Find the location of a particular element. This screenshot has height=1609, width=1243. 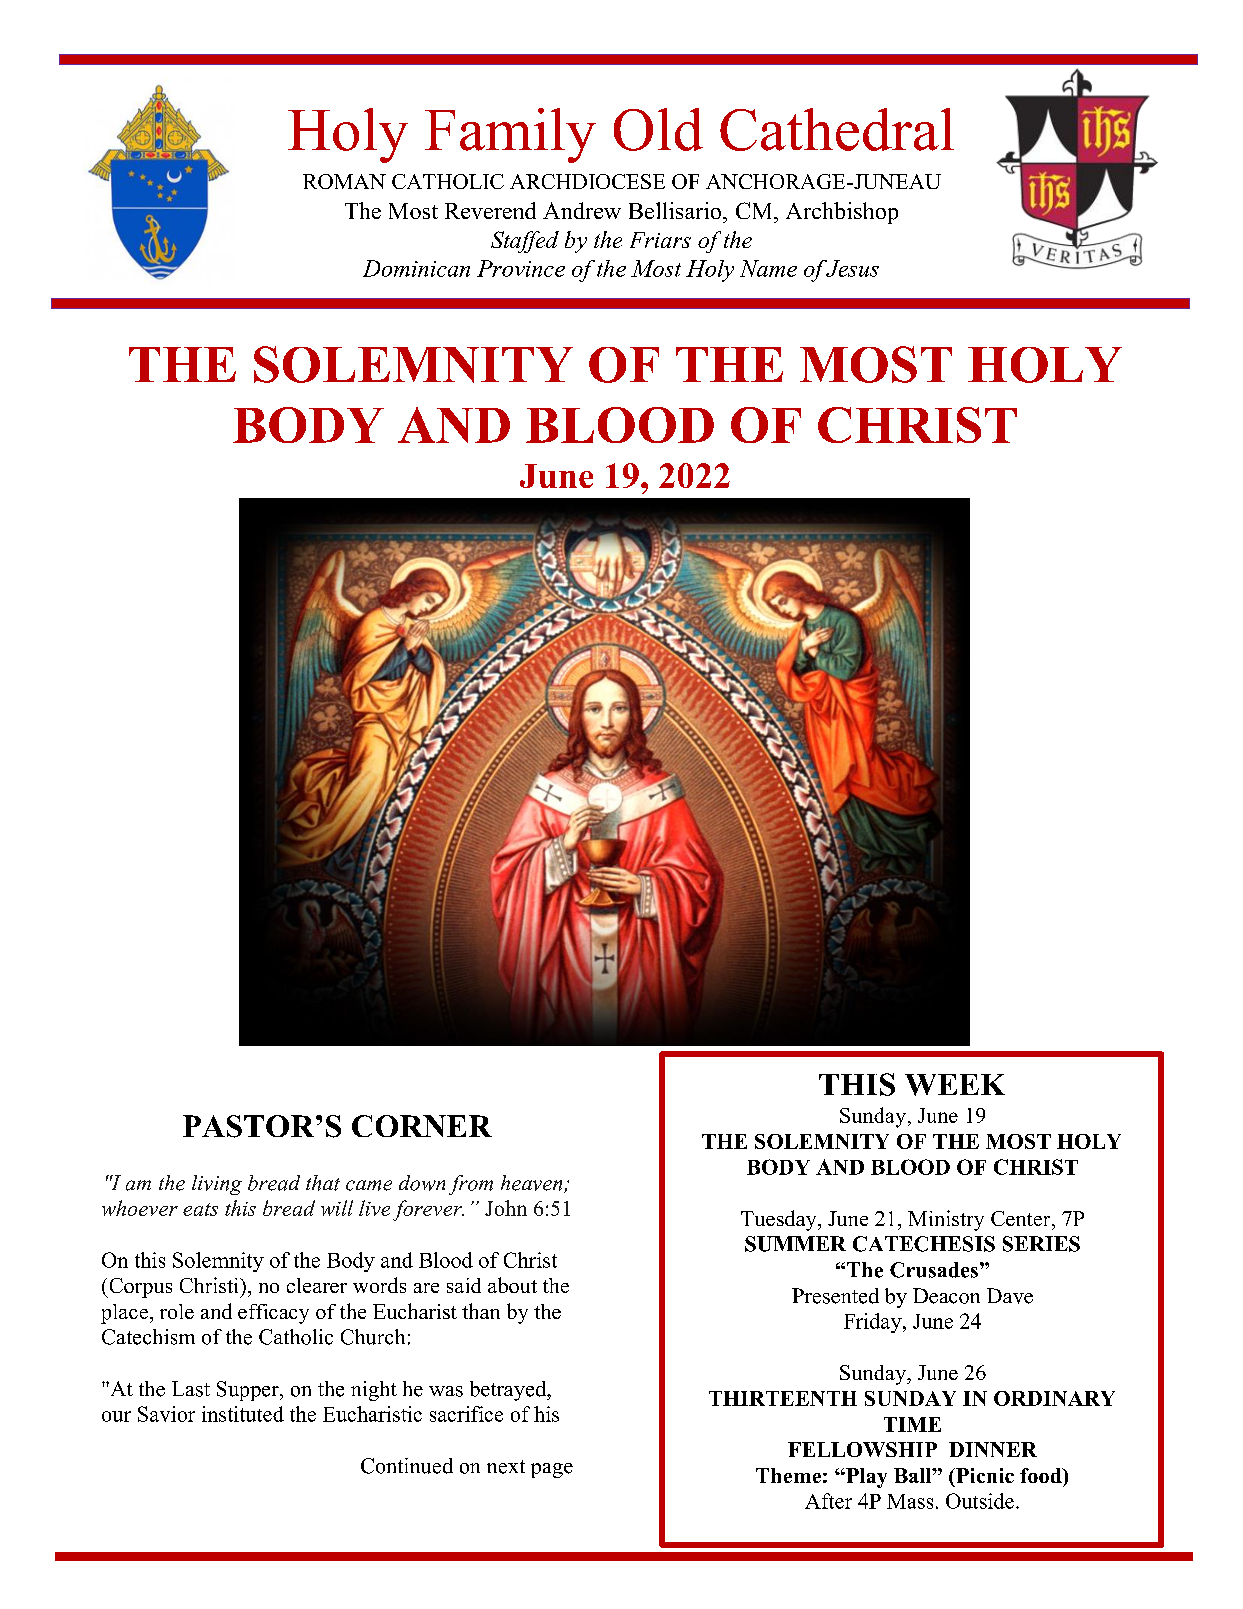

ROMAN is located at coordinates (344, 181).
